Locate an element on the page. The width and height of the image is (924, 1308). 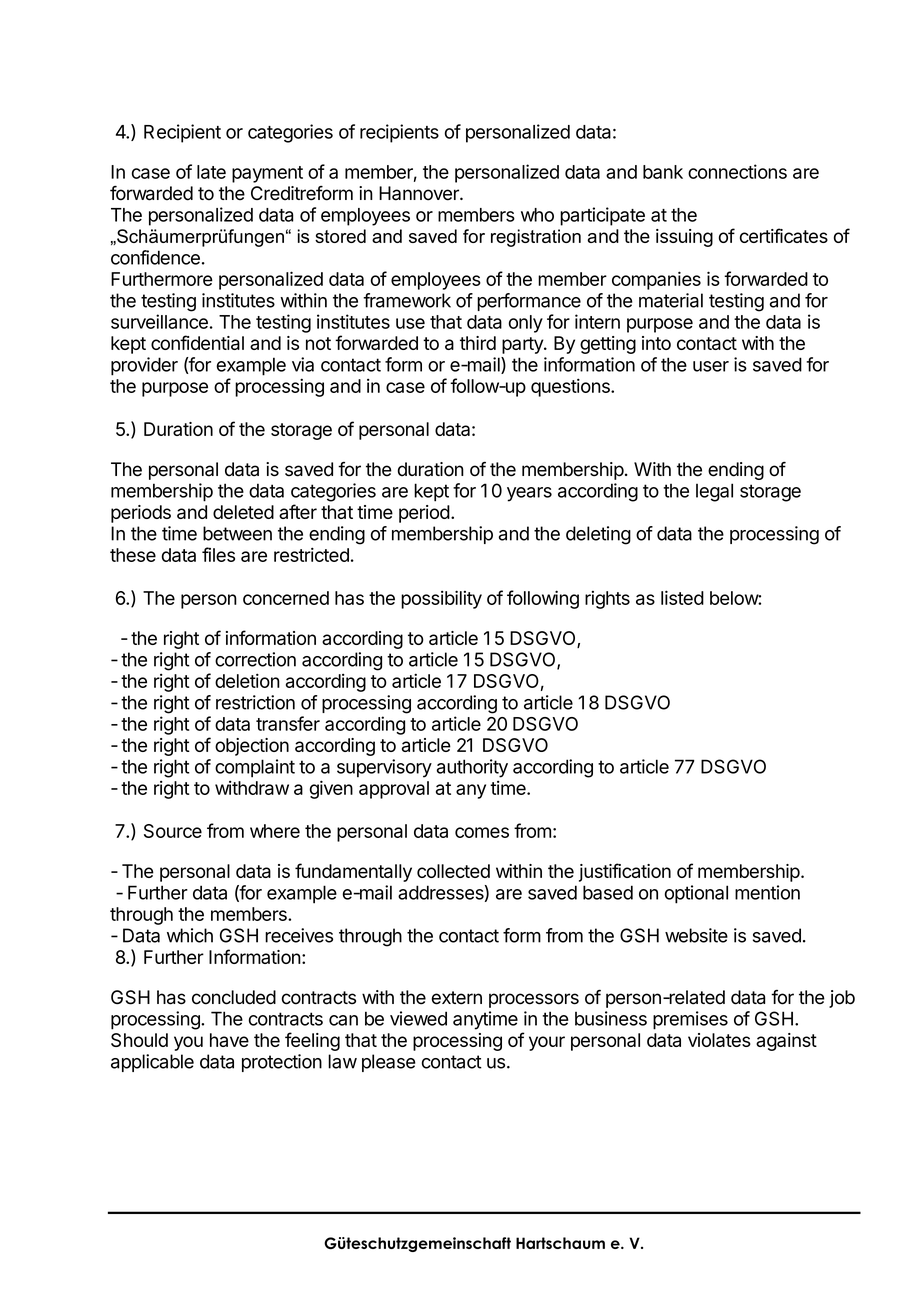
connections is located at coordinates (737, 171).
